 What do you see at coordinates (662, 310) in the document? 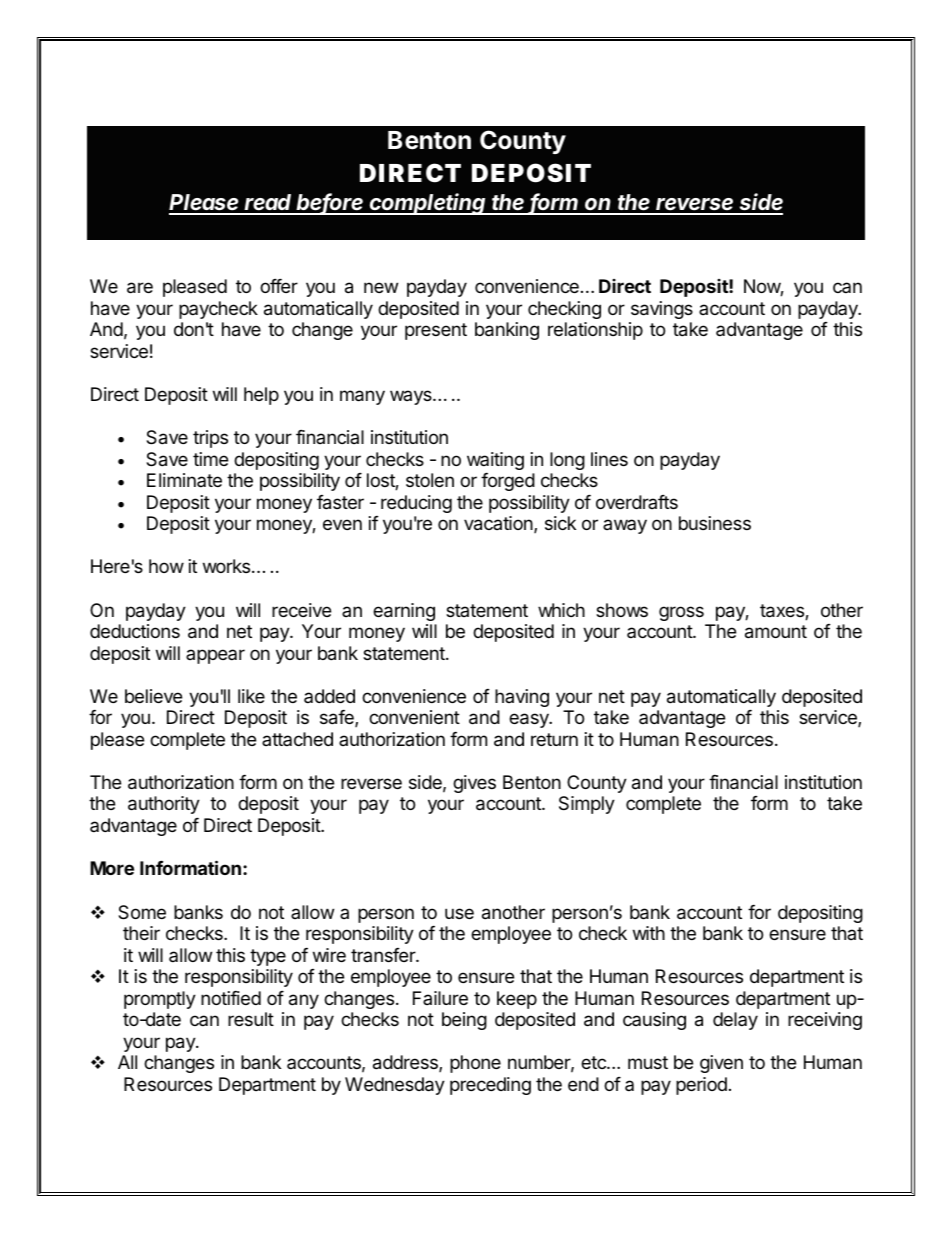
I see `savings` at bounding box center [662, 310].
